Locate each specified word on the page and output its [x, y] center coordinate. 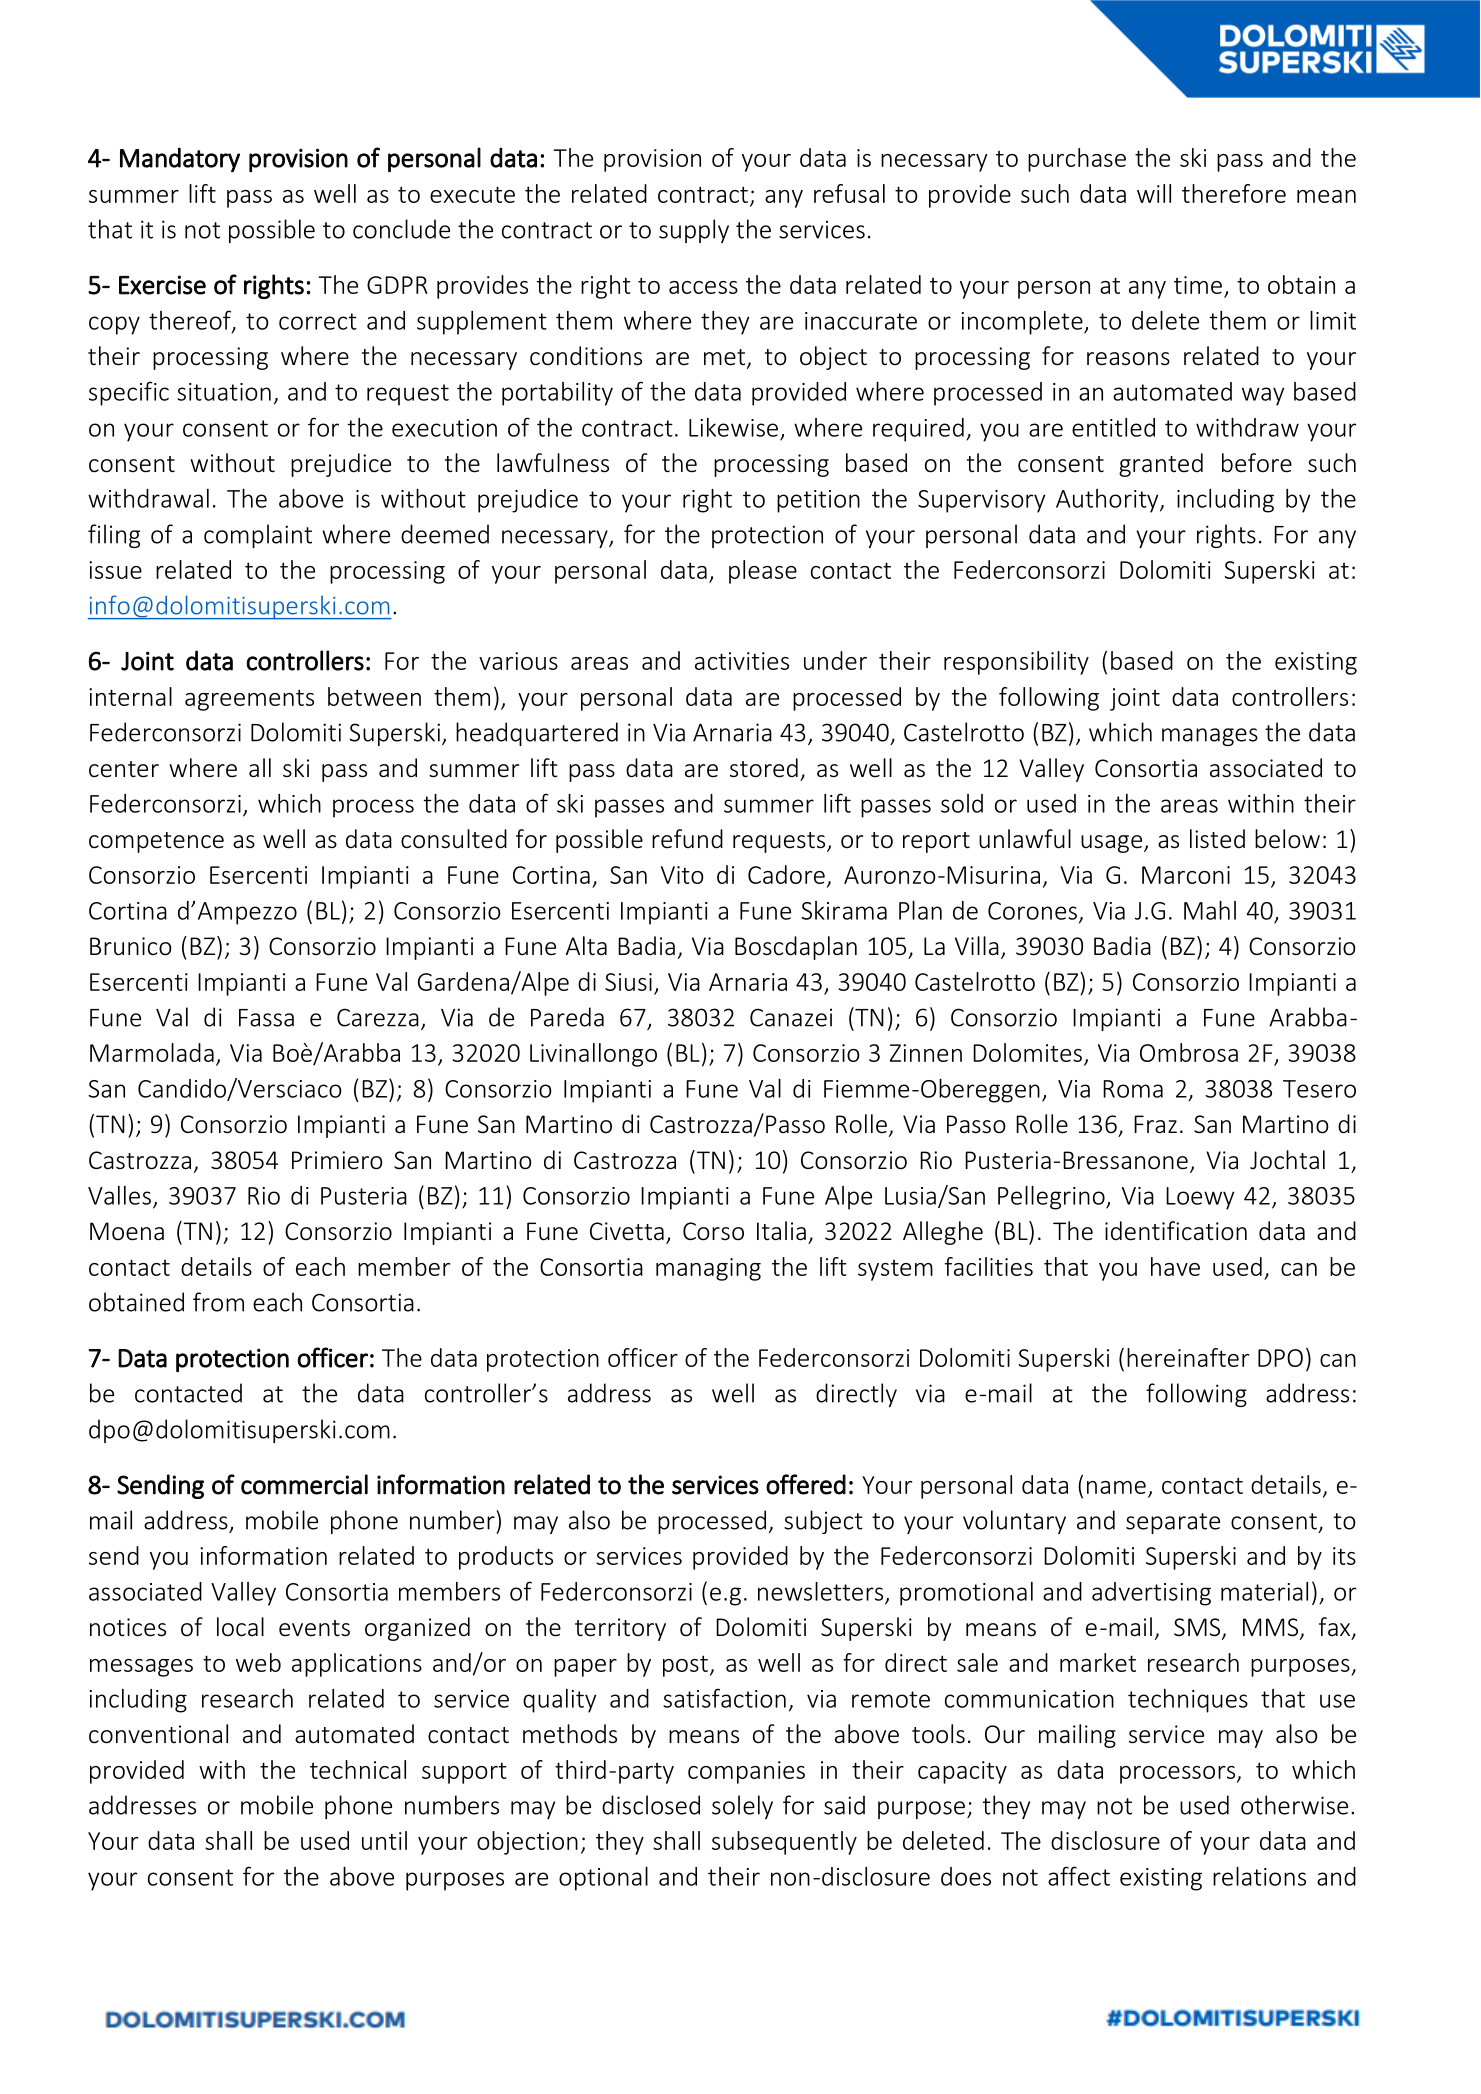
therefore [1234, 193]
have [1175, 1266]
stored [764, 768]
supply [694, 231]
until [384, 1840]
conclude [401, 229]
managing [708, 1269]
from [218, 1302]
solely [742, 1807]
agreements [249, 700]
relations [1259, 1876]
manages [1210, 737]
